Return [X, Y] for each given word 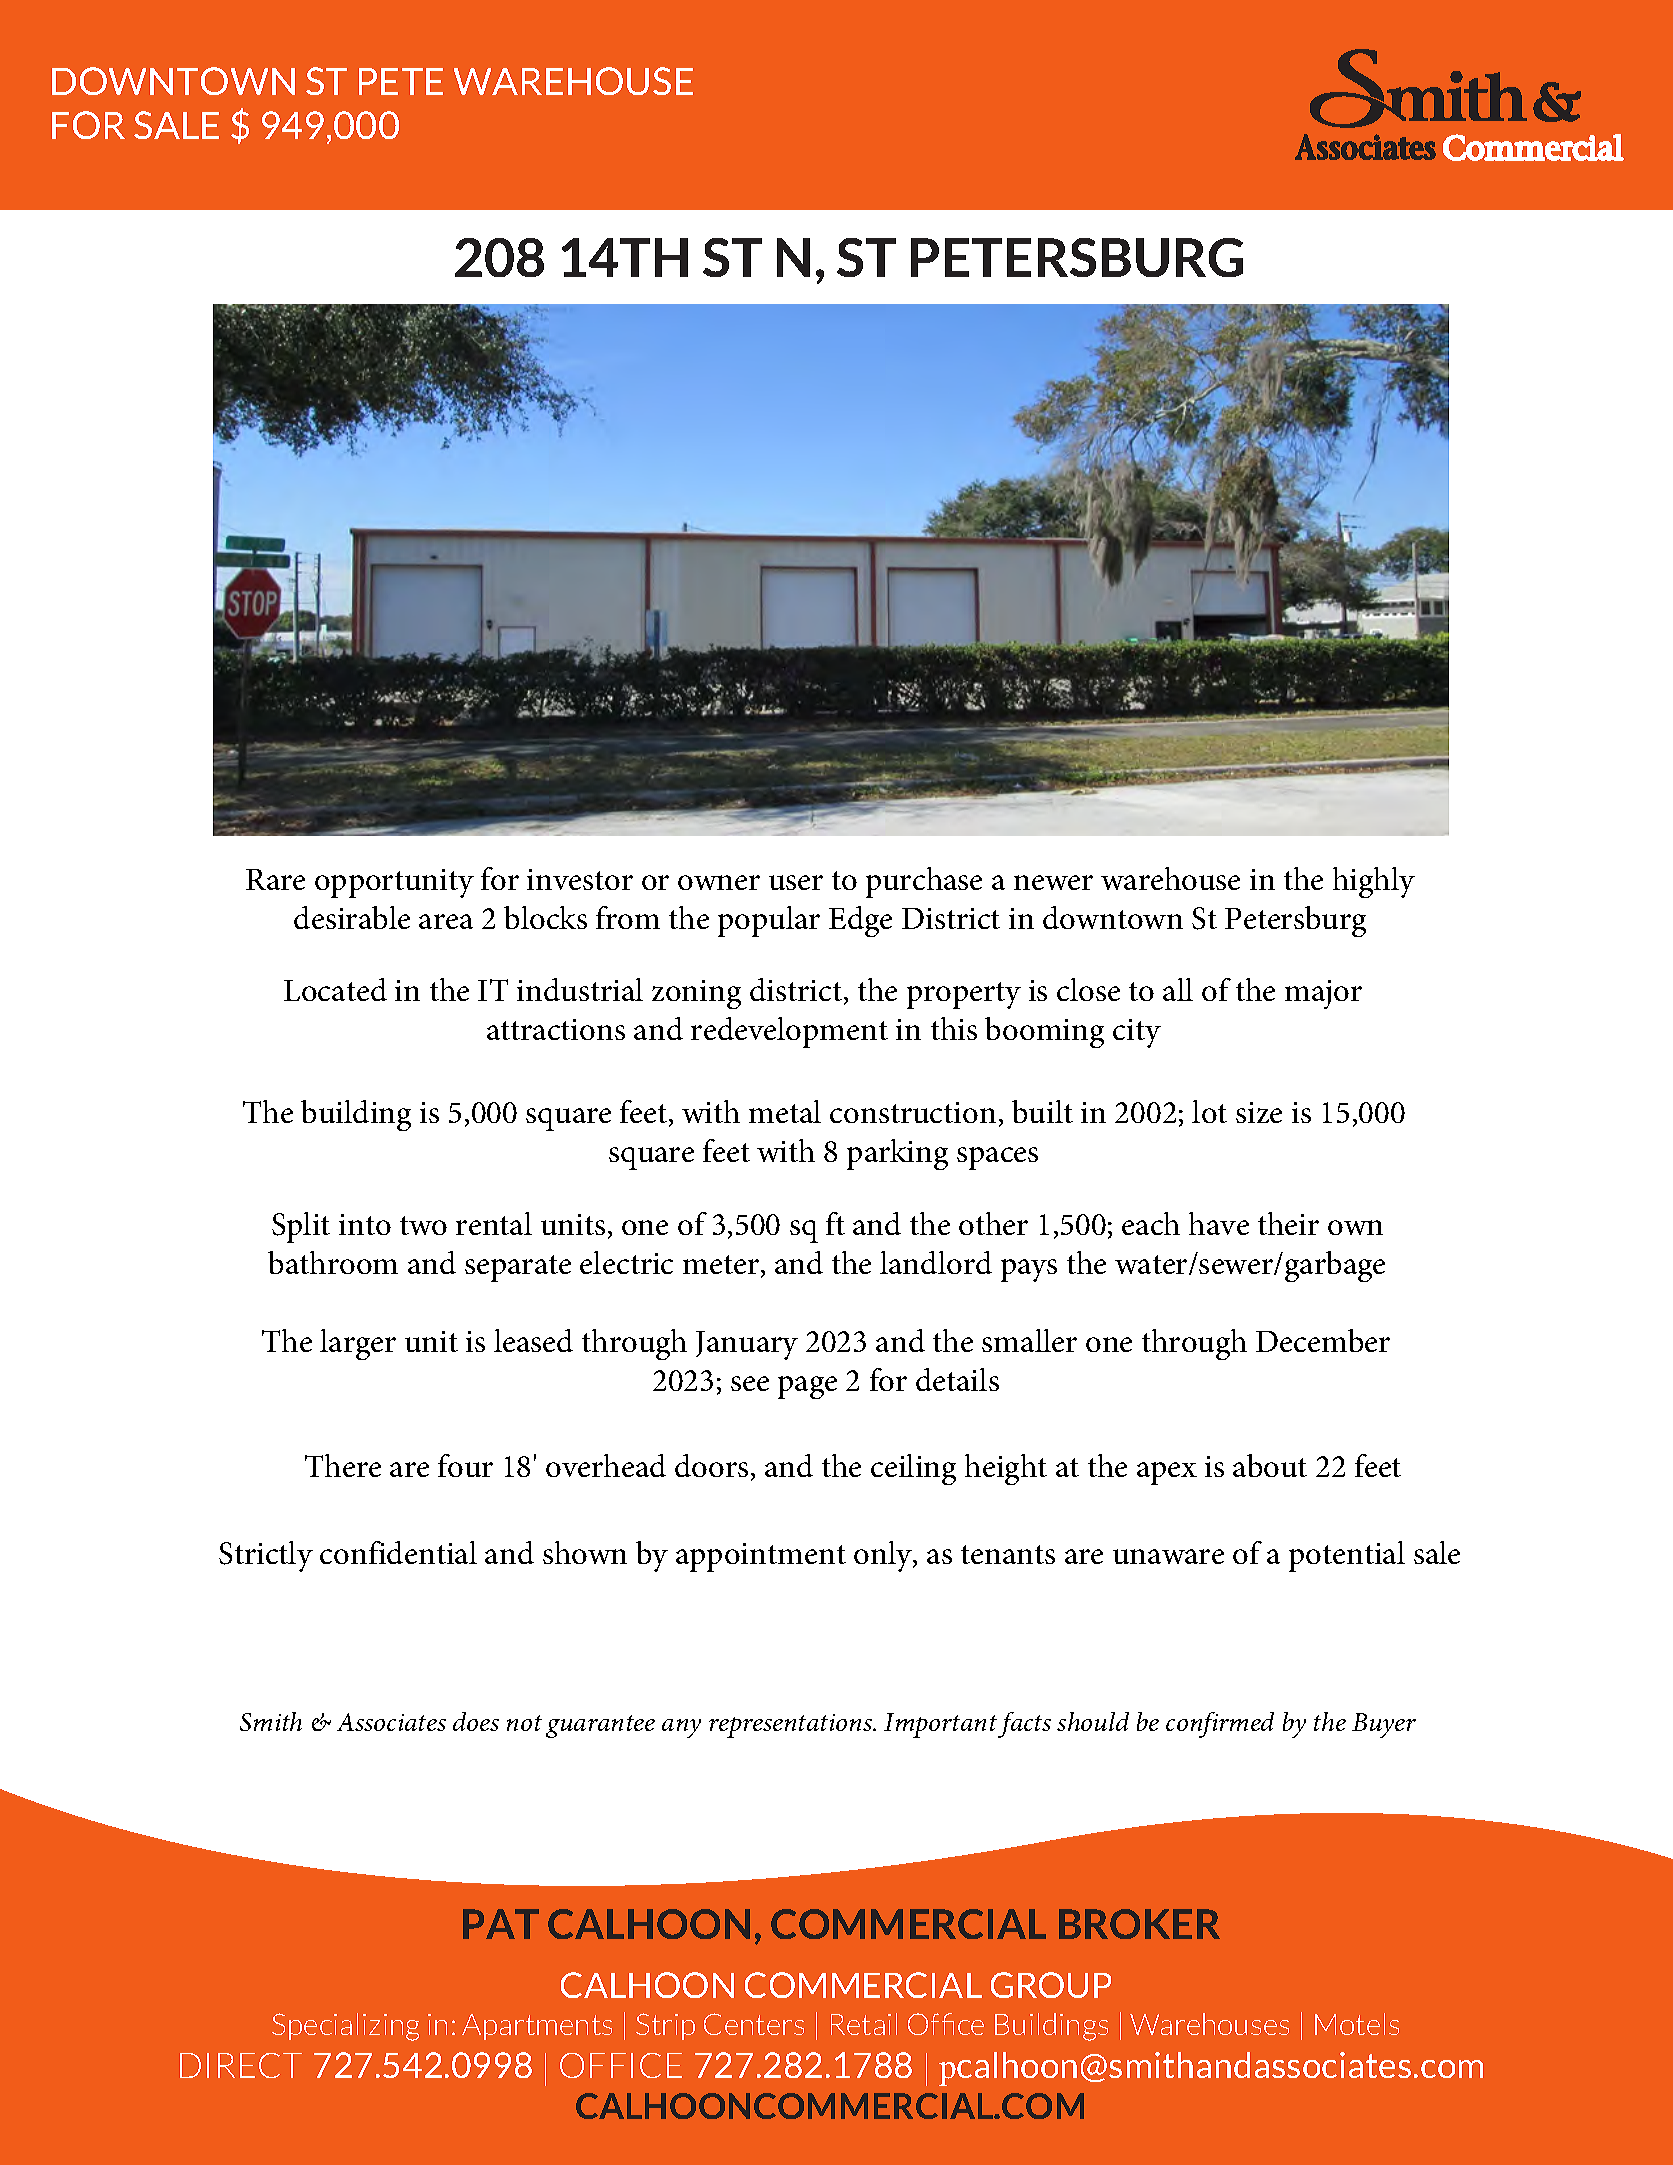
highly [1374, 882]
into [365, 1224]
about [1270, 1465]
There [343, 1465]
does [476, 1721]
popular [769, 921]
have [1219, 1223]
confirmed [1220, 1725]
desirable [352, 917]
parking [897, 1154]
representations [791, 1726]
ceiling [913, 1469]
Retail [864, 2024]
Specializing [345, 2027]
